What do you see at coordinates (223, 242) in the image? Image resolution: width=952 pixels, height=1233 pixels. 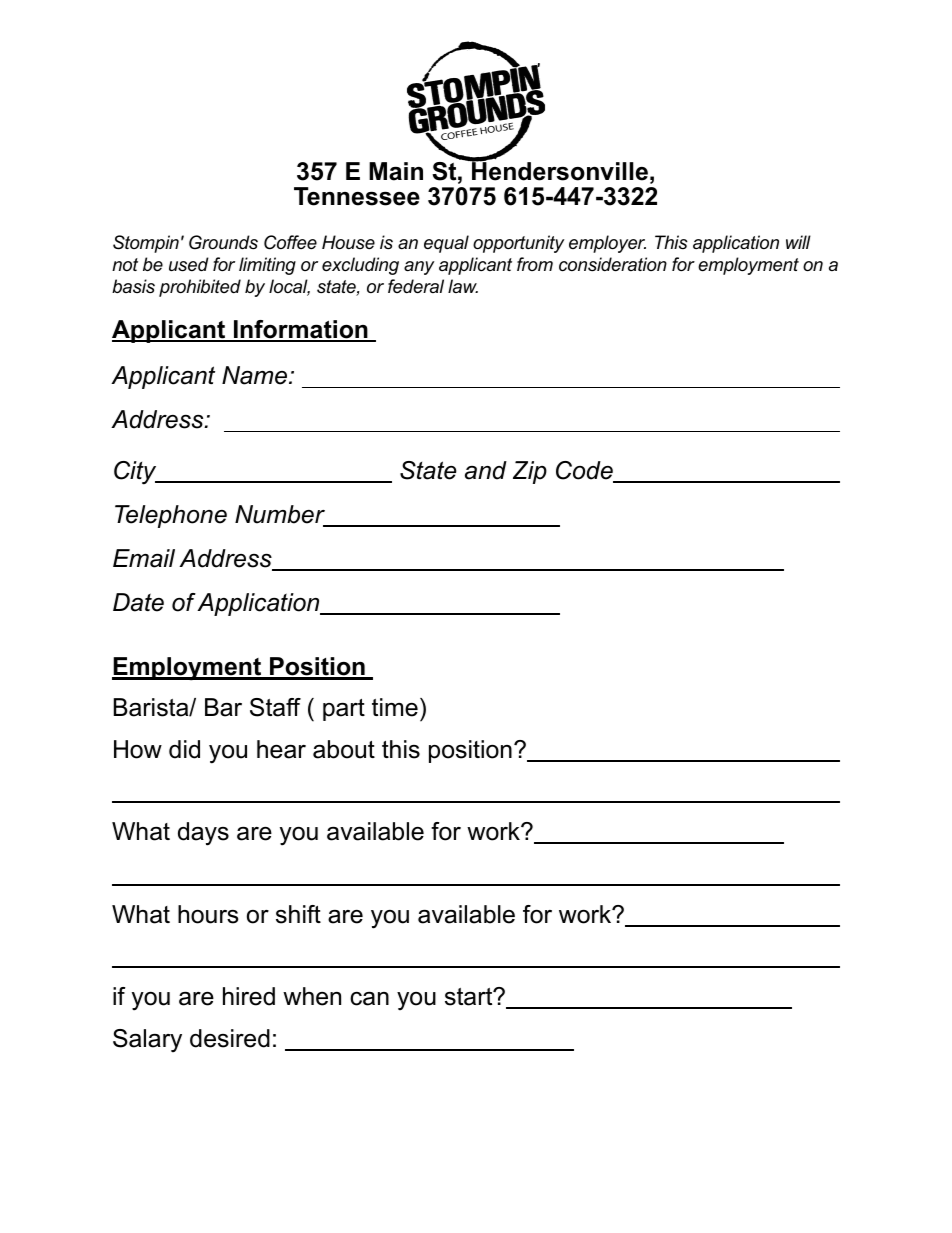 I see `Grounds` at bounding box center [223, 242].
